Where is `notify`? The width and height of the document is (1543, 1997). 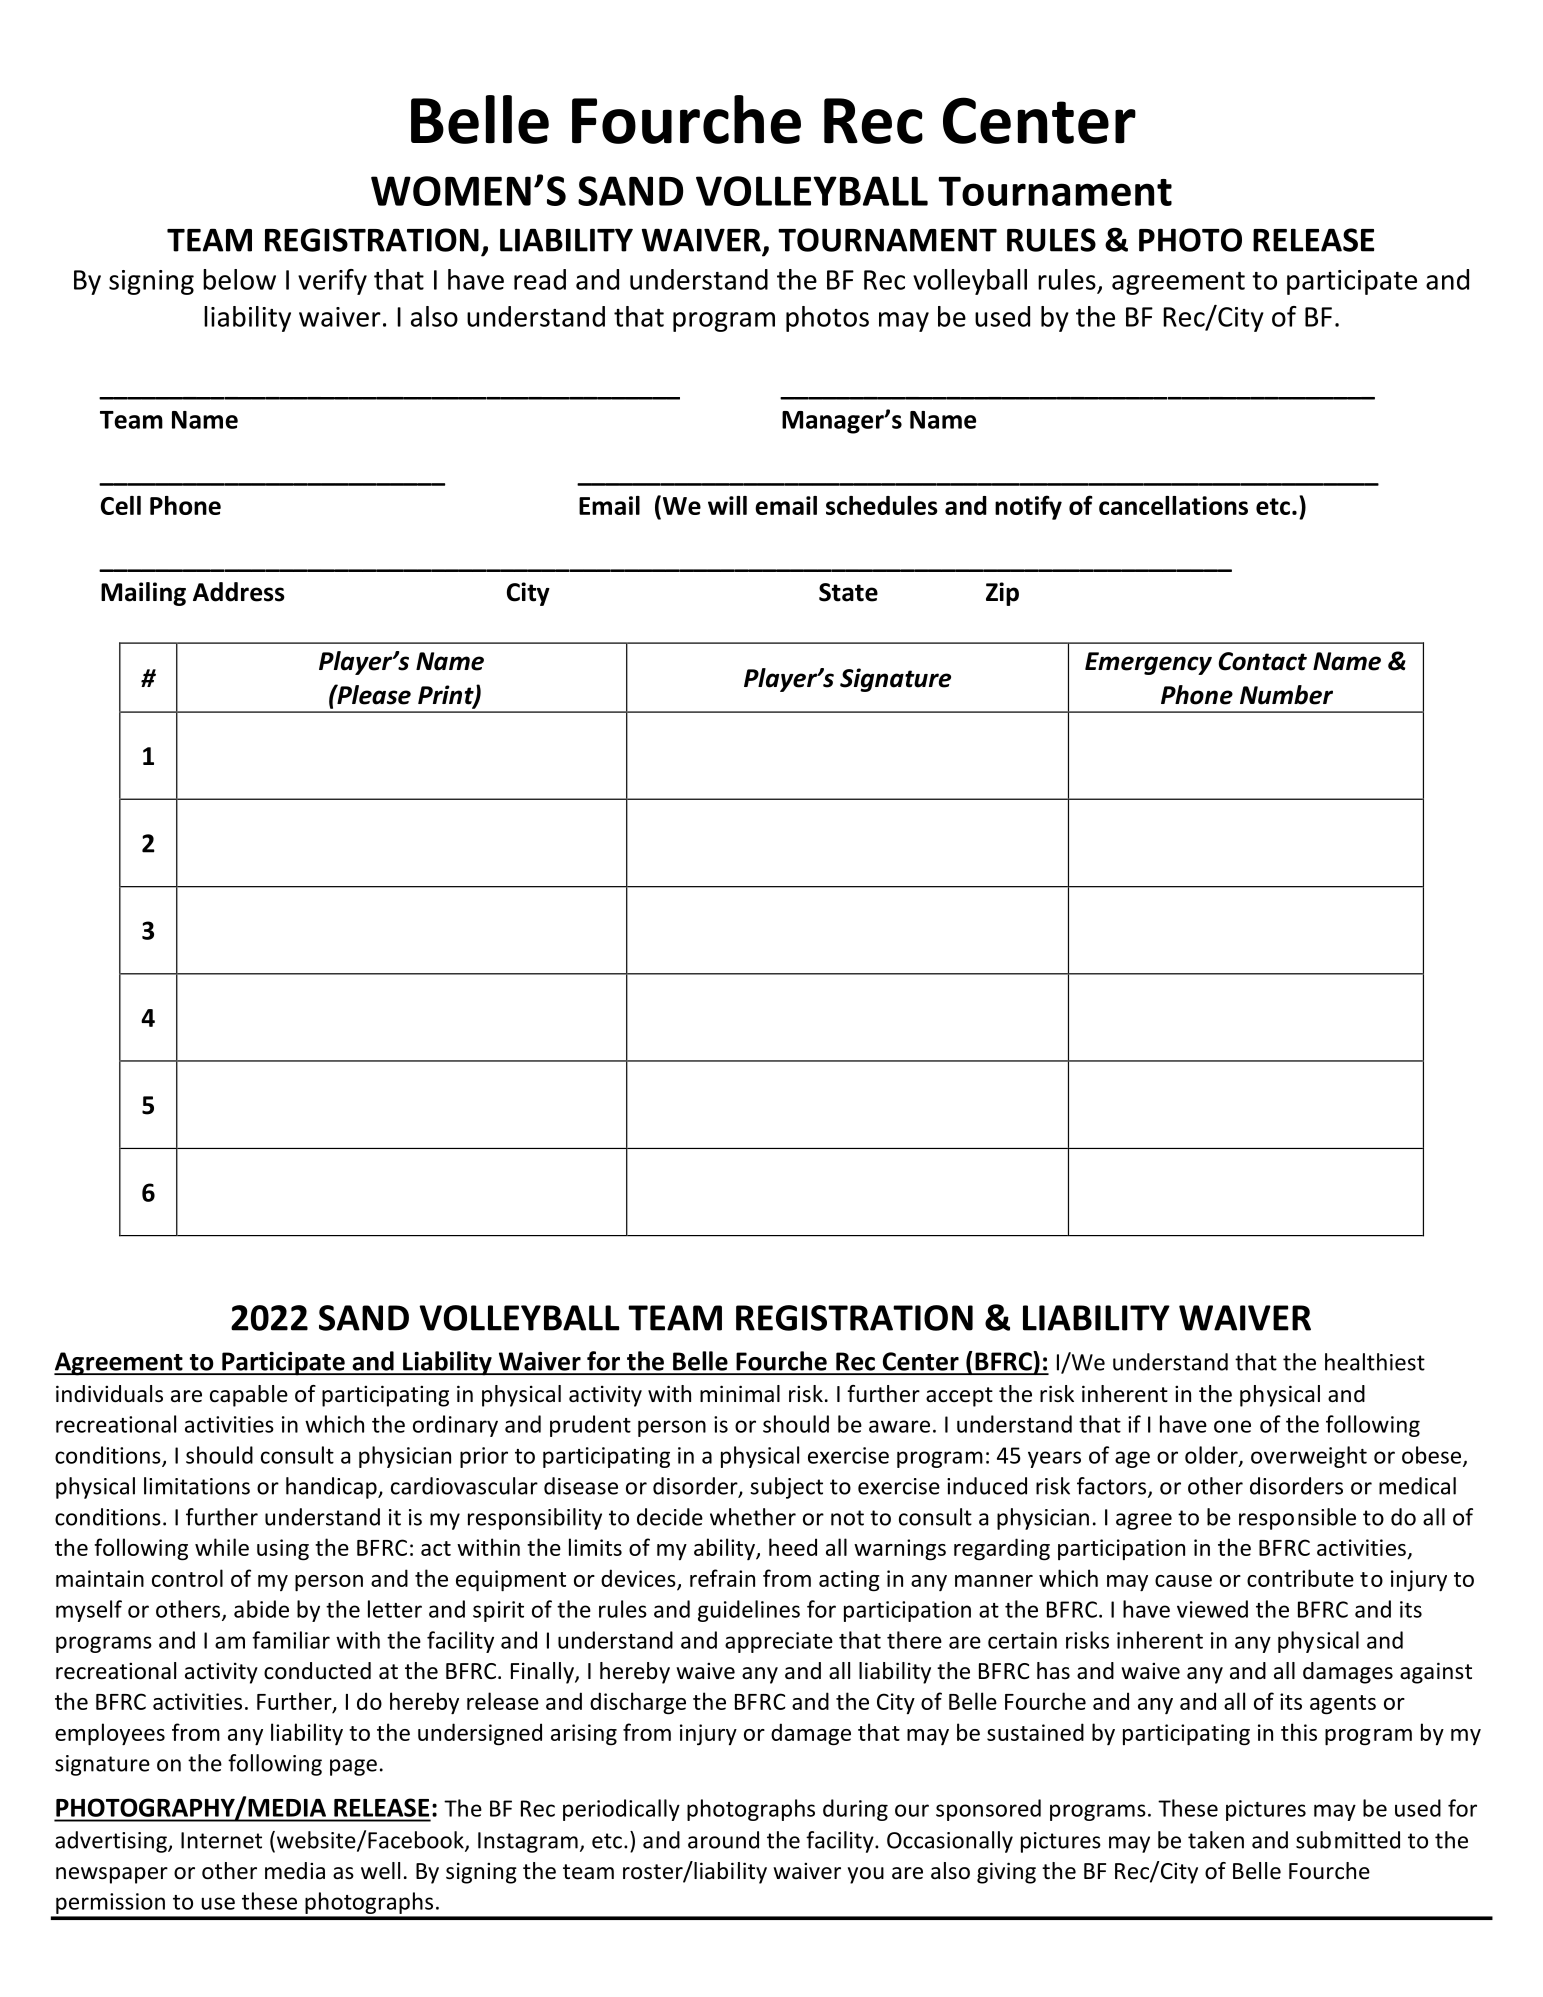
notify is located at coordinates (1028, 507).
